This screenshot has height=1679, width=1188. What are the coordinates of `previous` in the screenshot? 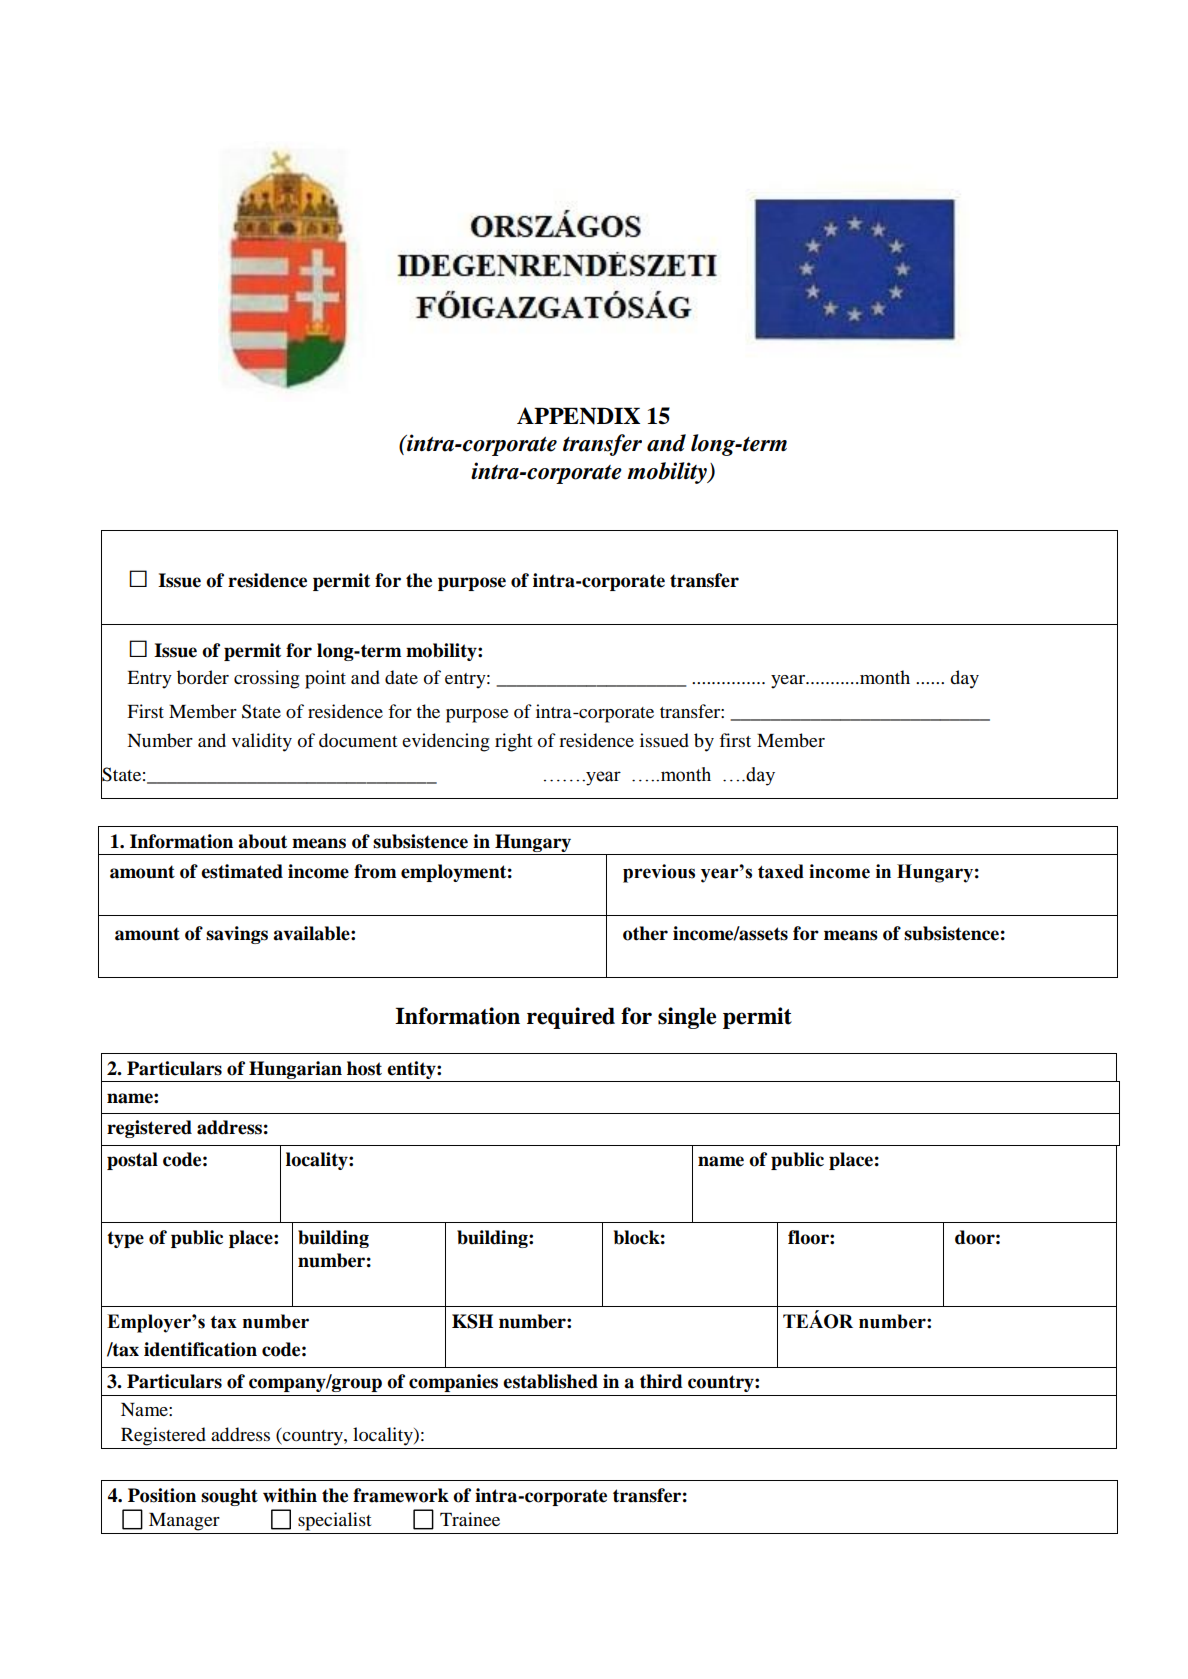 It's located at (659, 873).
